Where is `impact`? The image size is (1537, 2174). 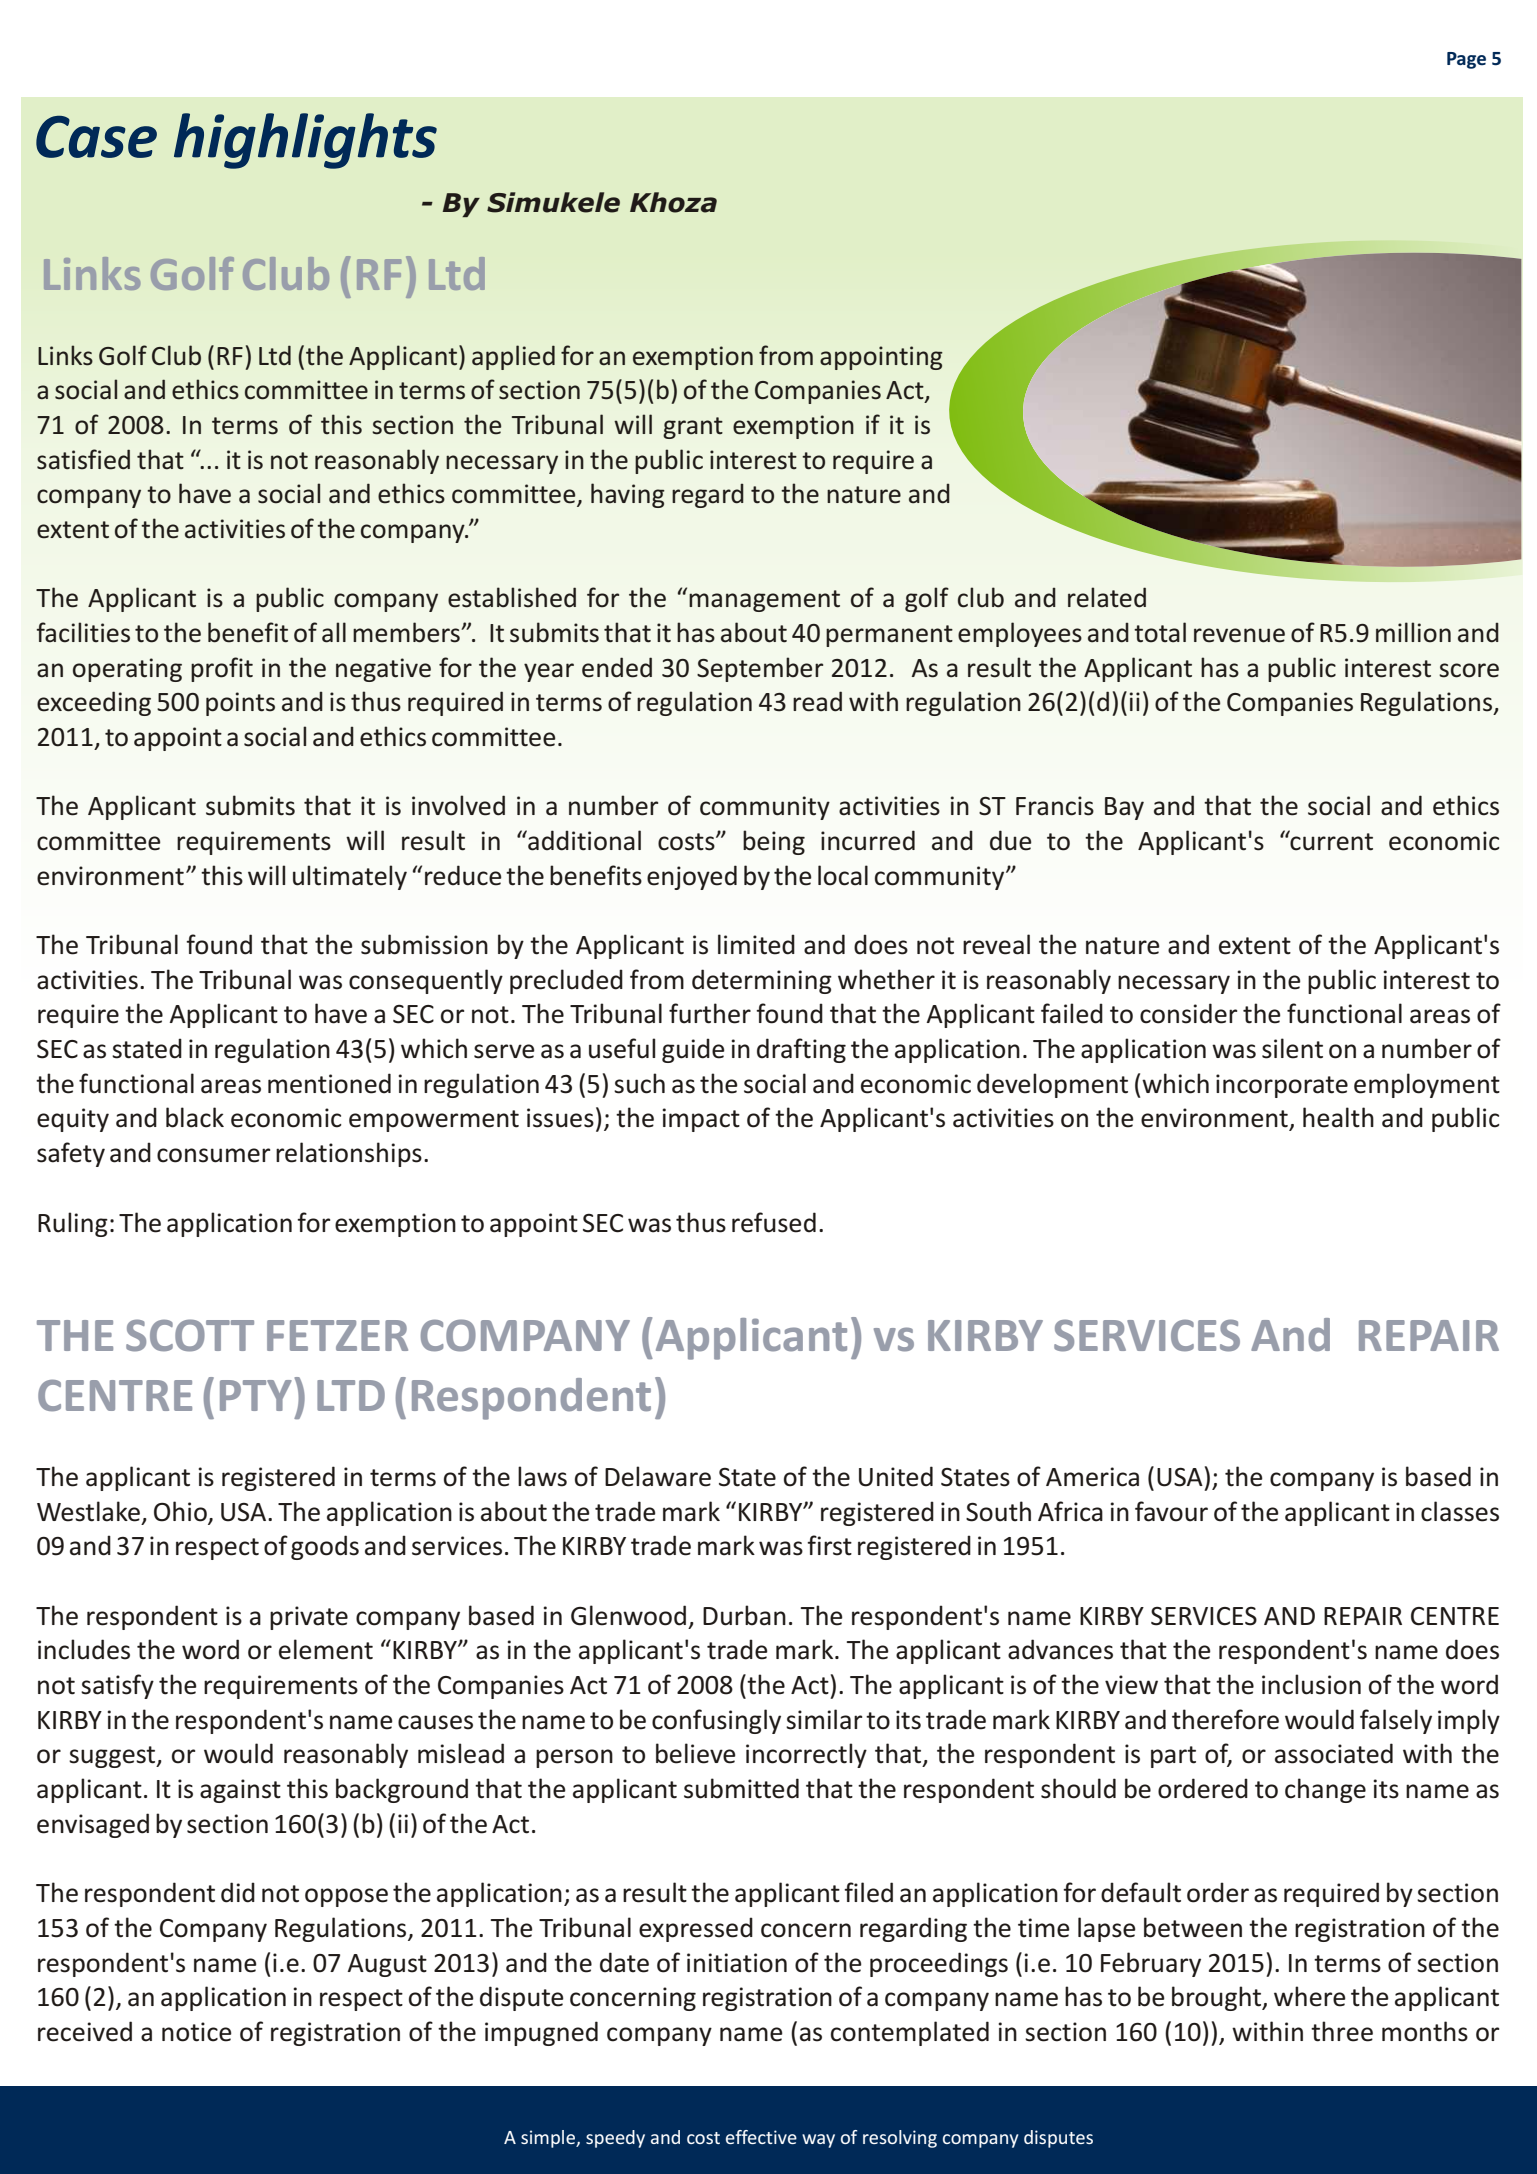 impact is located at coordinates (701, 1120).
